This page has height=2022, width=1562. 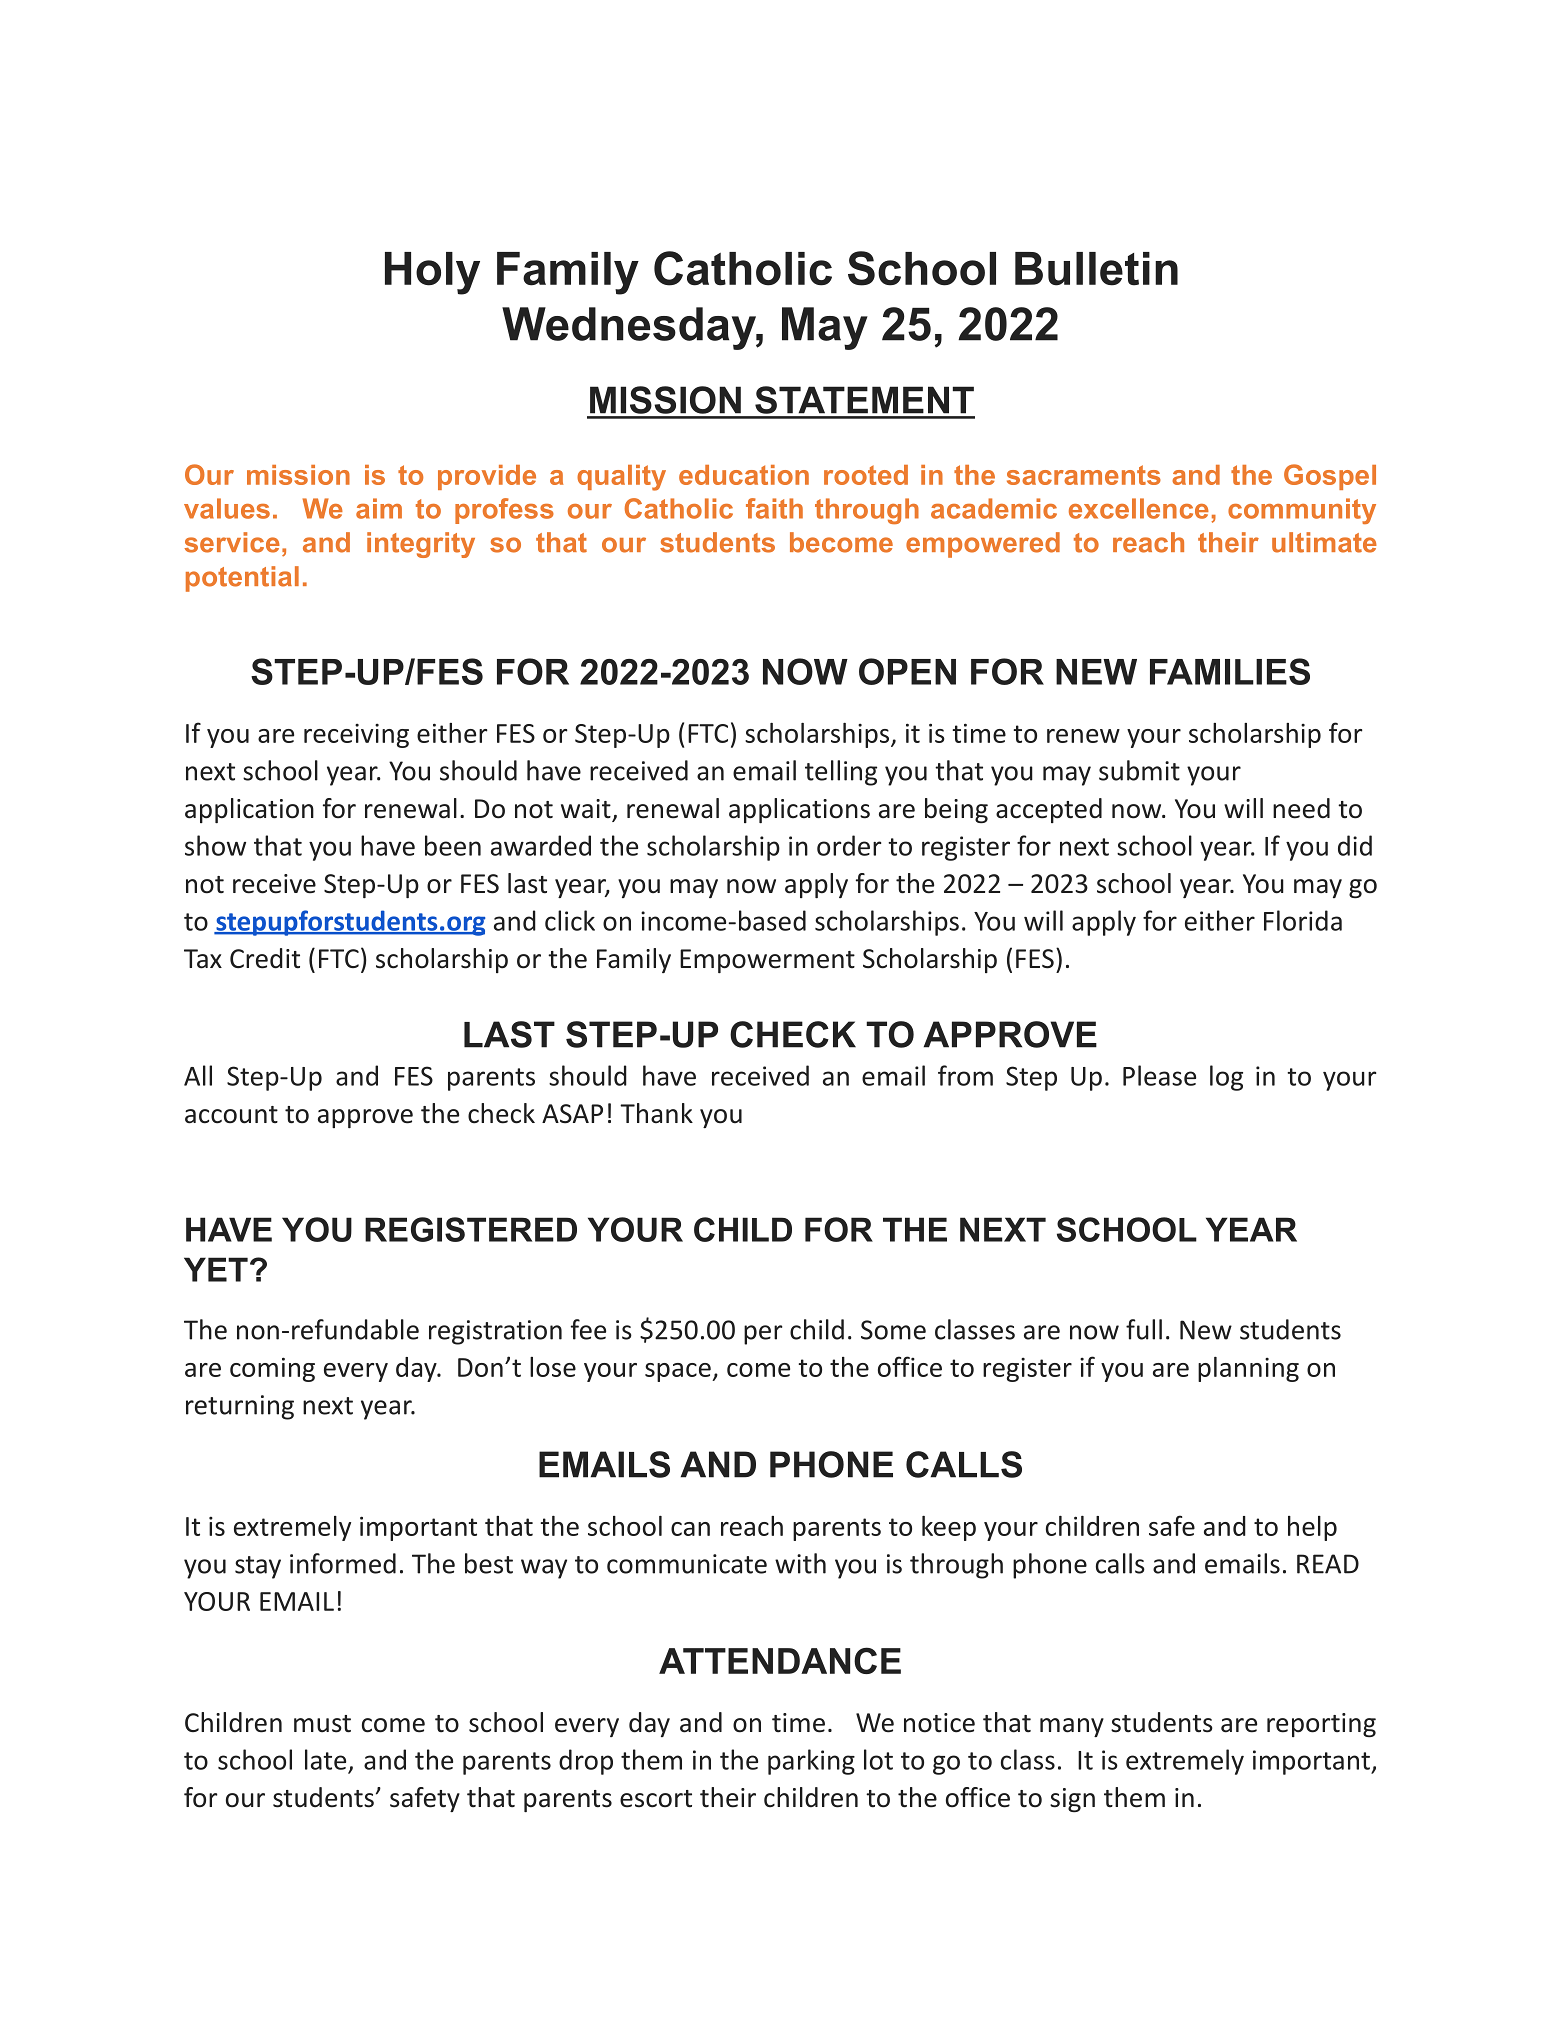 What do you see at coordinates (1096, 269) in the page?
I see `Bulletin` at bounding box center [1096, 269].
